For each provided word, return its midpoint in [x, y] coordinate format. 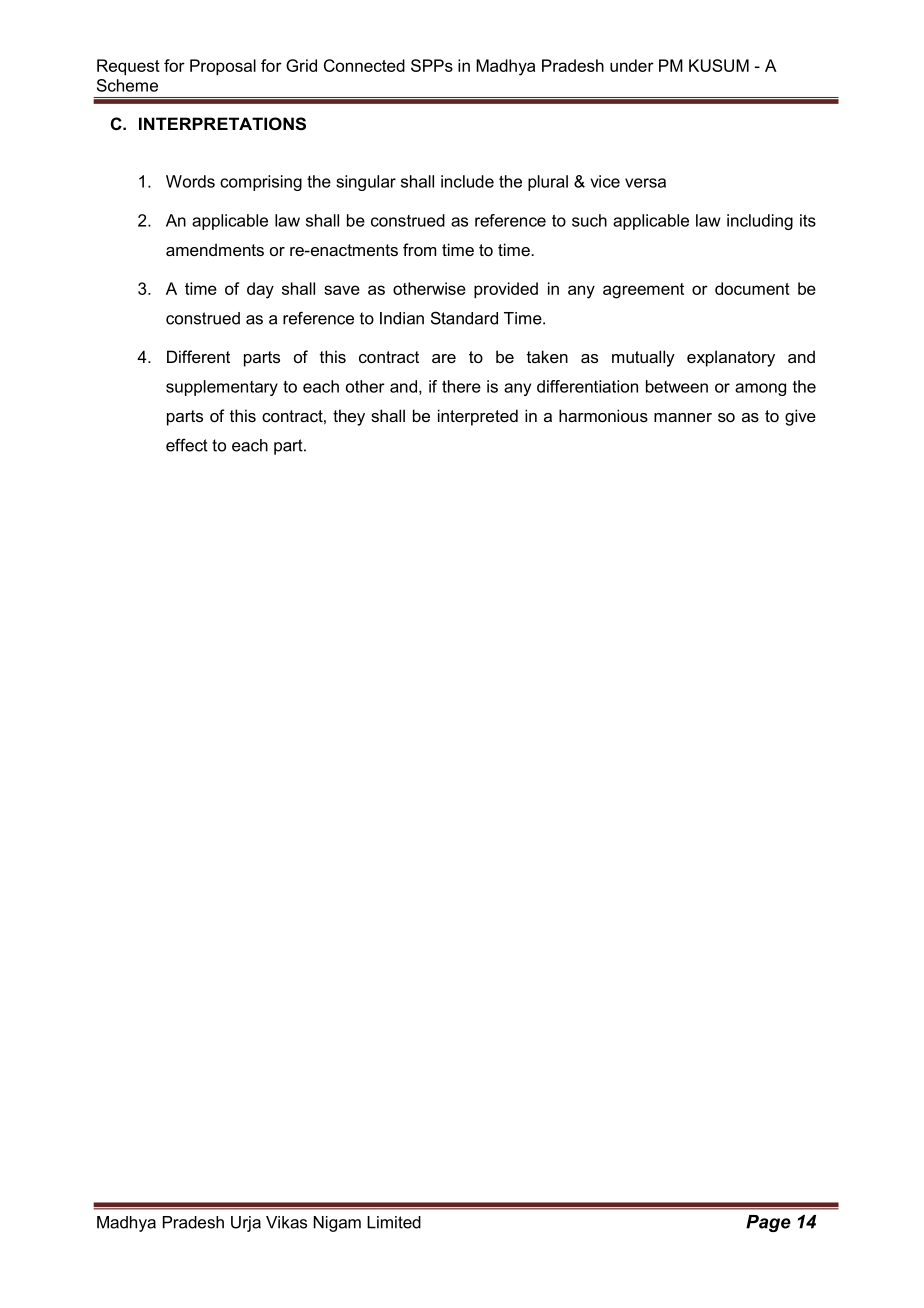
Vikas [286, 1222]
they [349, 417]
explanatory [731, 358]
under [632, 65]
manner [683, 417]
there [461, 386]
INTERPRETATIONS [222, 124]
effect [187, 445]
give [800, 417]
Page [768, 1223]
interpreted [478, 417]
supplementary [222, 388]
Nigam [337, 1224]
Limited [394, 1222]
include [467, 181]
